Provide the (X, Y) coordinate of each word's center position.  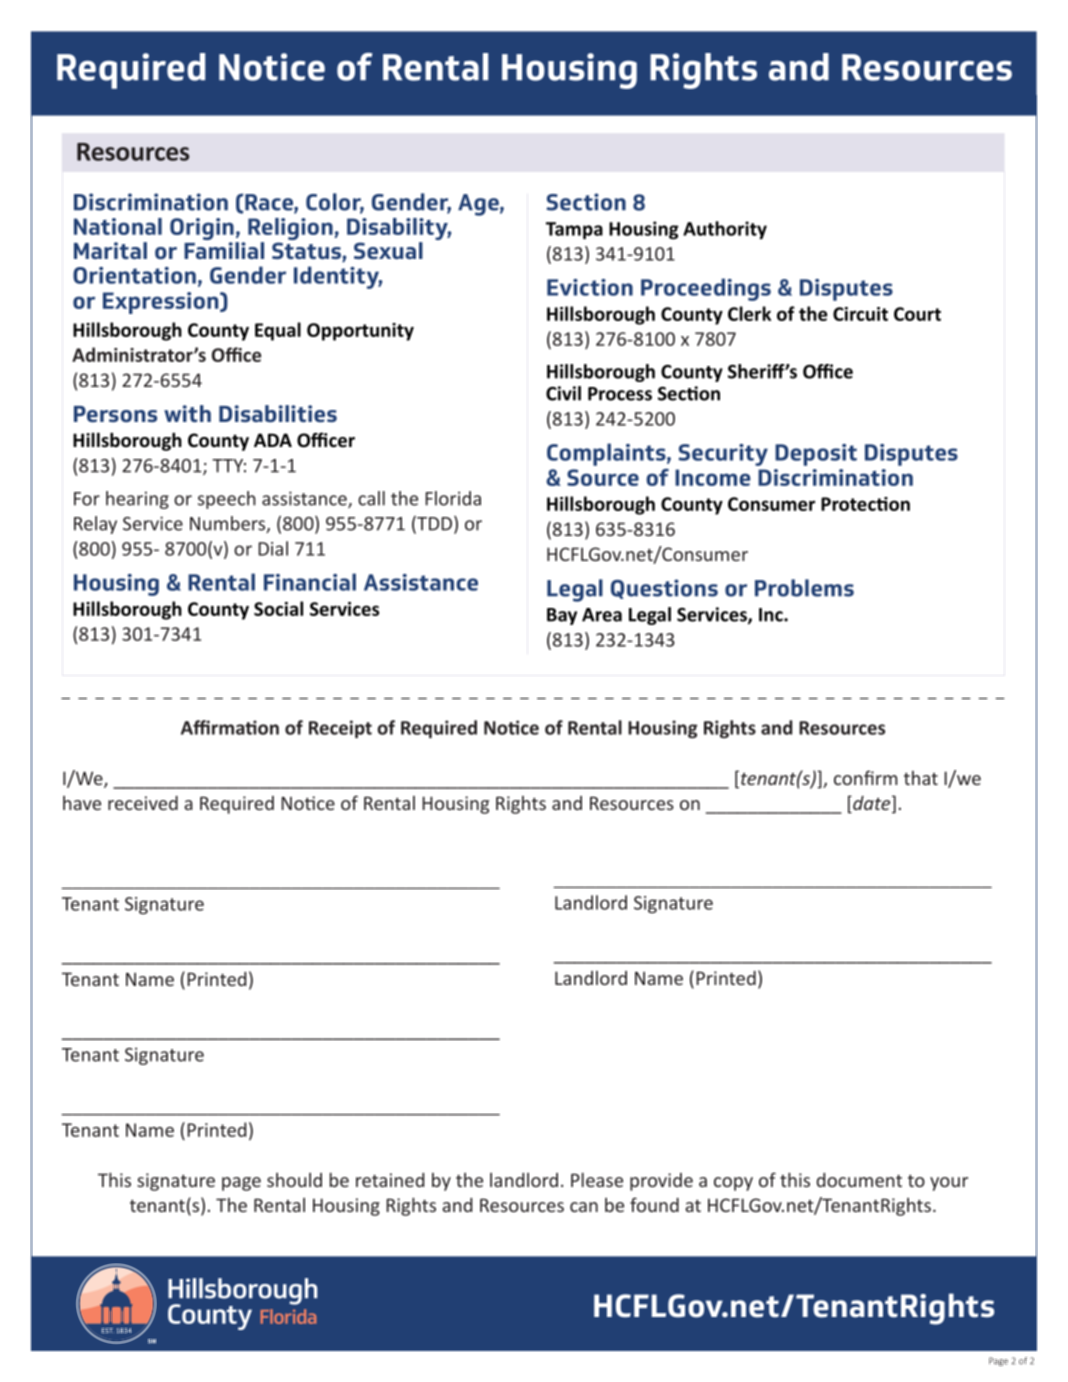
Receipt (340, 729)
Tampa (574, 231)
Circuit (860, 314)
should (294, 1180)
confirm (866, 777)
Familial (224, 250)
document (859, 1180)
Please (597, 1180)
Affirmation (230, 727)
